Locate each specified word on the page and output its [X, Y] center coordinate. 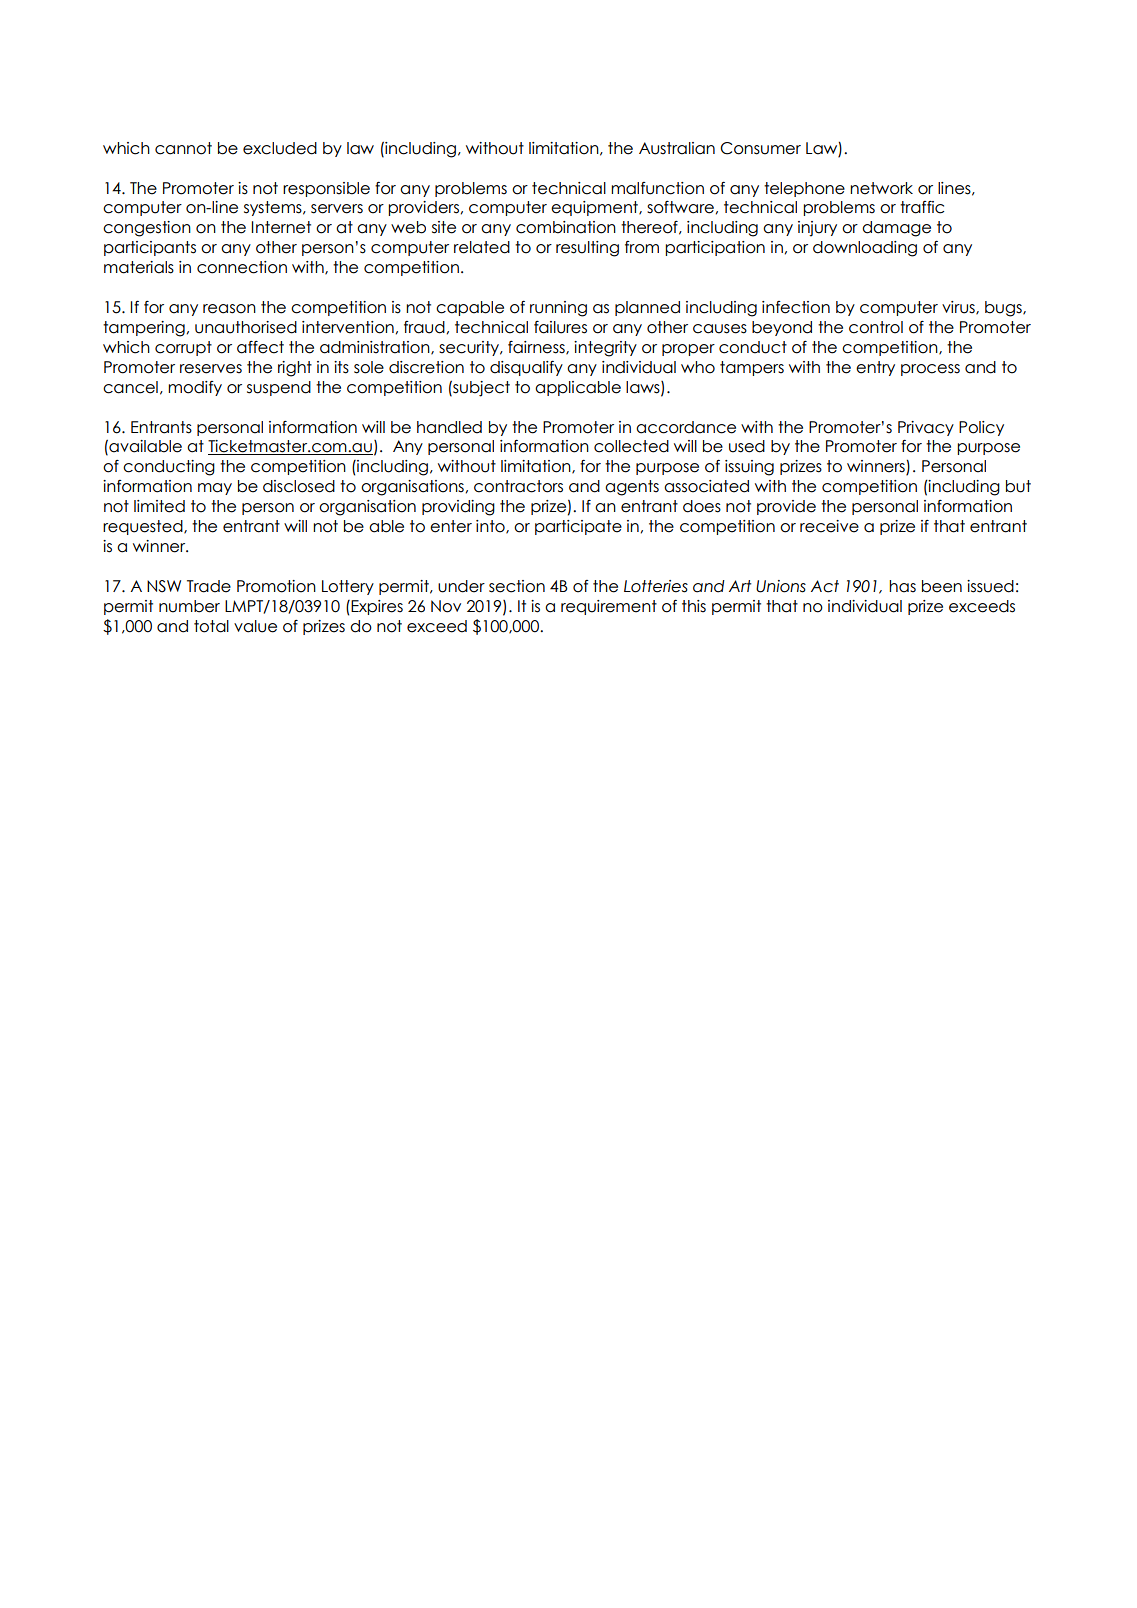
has [902, 586]
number [189, 606]
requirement [609, 607]
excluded [280, 148]
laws [644, 388]
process [930, 370]
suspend [279, 388]
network [881, 188]
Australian [677, 148]
